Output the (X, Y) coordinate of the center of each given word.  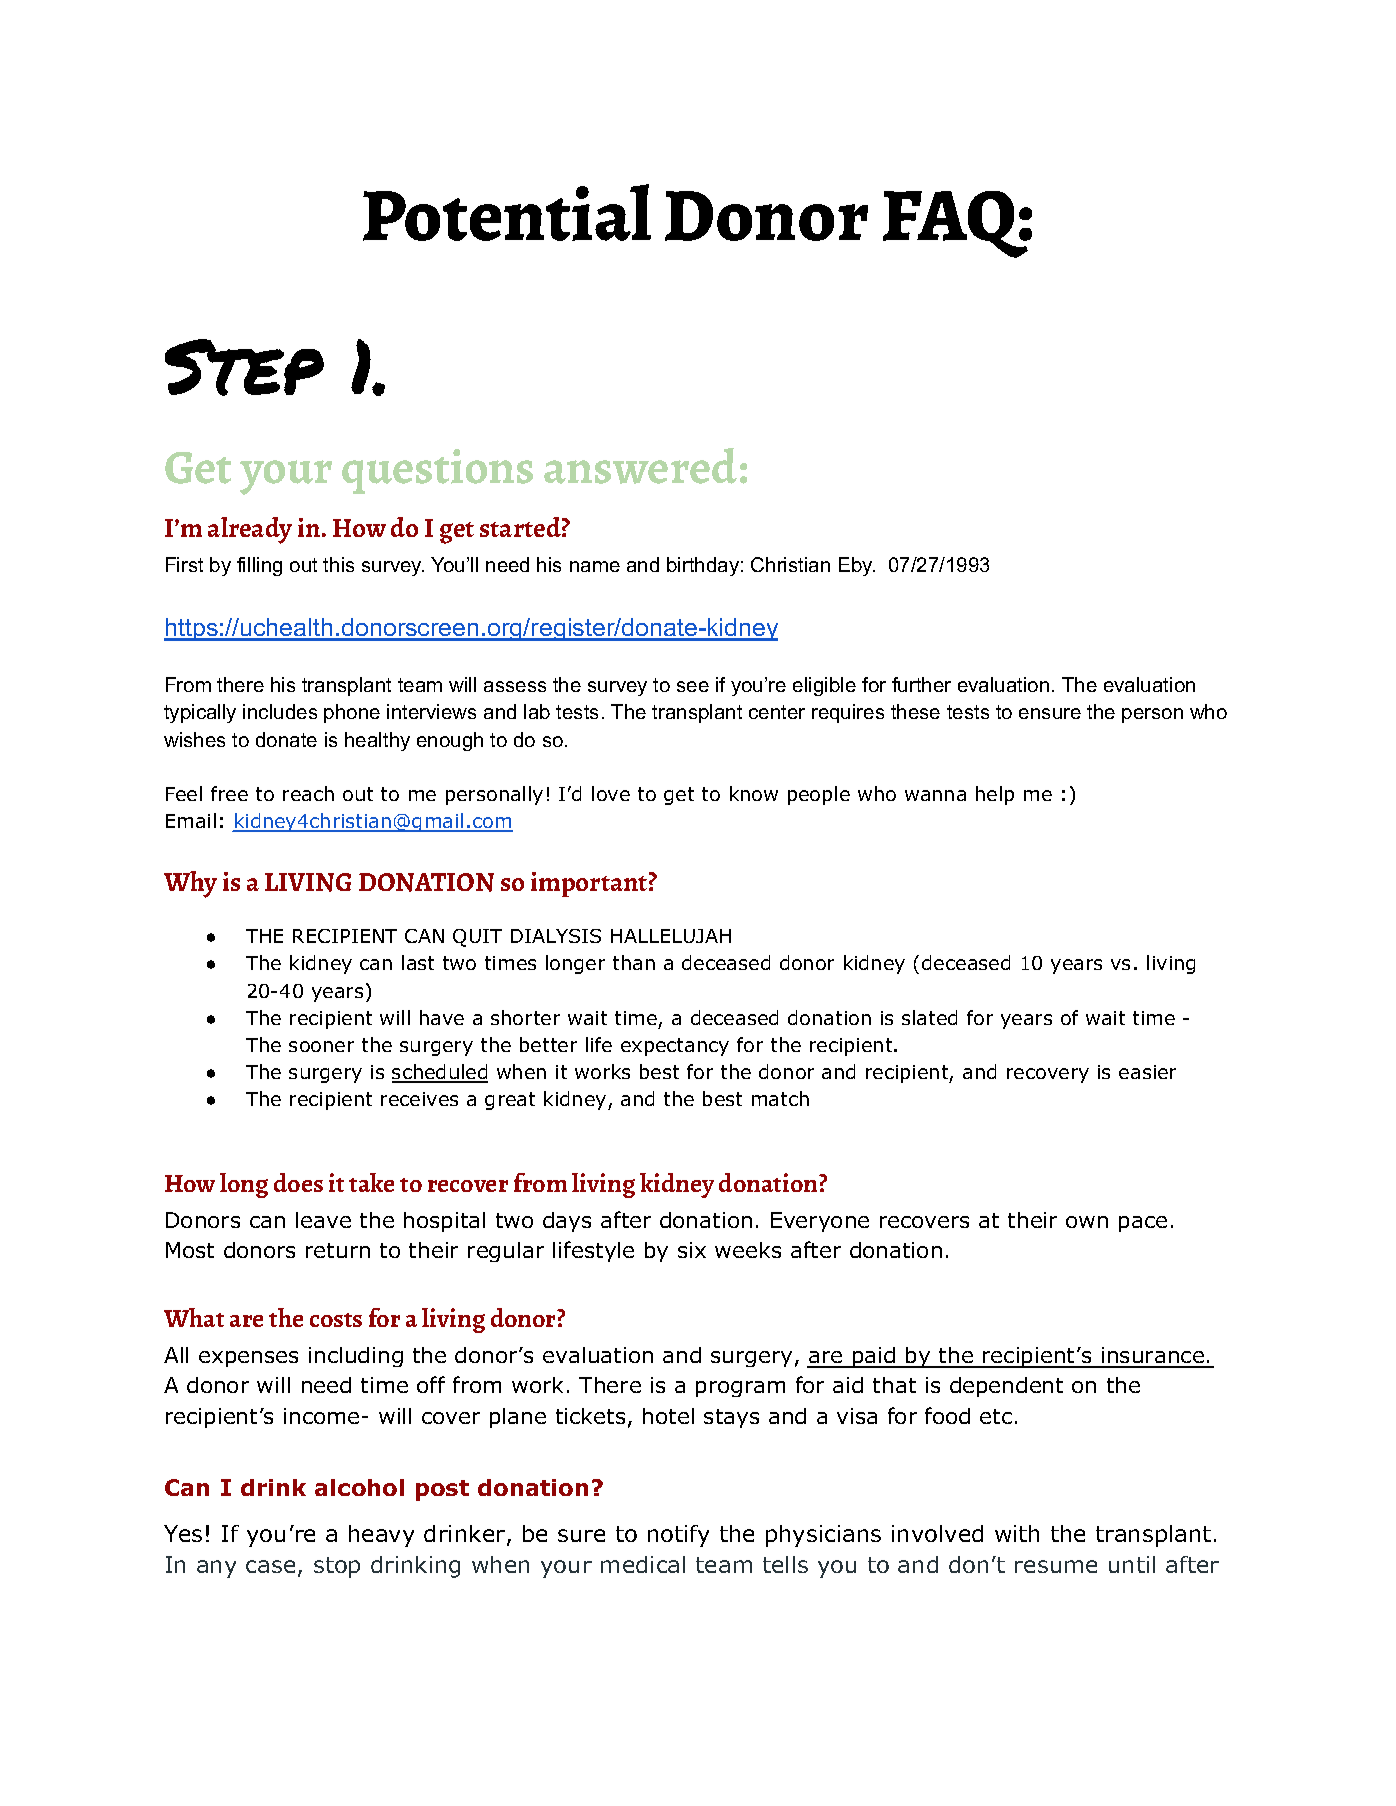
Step (244, 367)
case (270, 1566)
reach (308, 793)
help (995, 795)
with (1017, 1533)
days (567, 1222)
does (298, 1182)
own (1087, 1222)
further (921, 684)
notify (678, 1536)
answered (640, 466)
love (611, 793)
